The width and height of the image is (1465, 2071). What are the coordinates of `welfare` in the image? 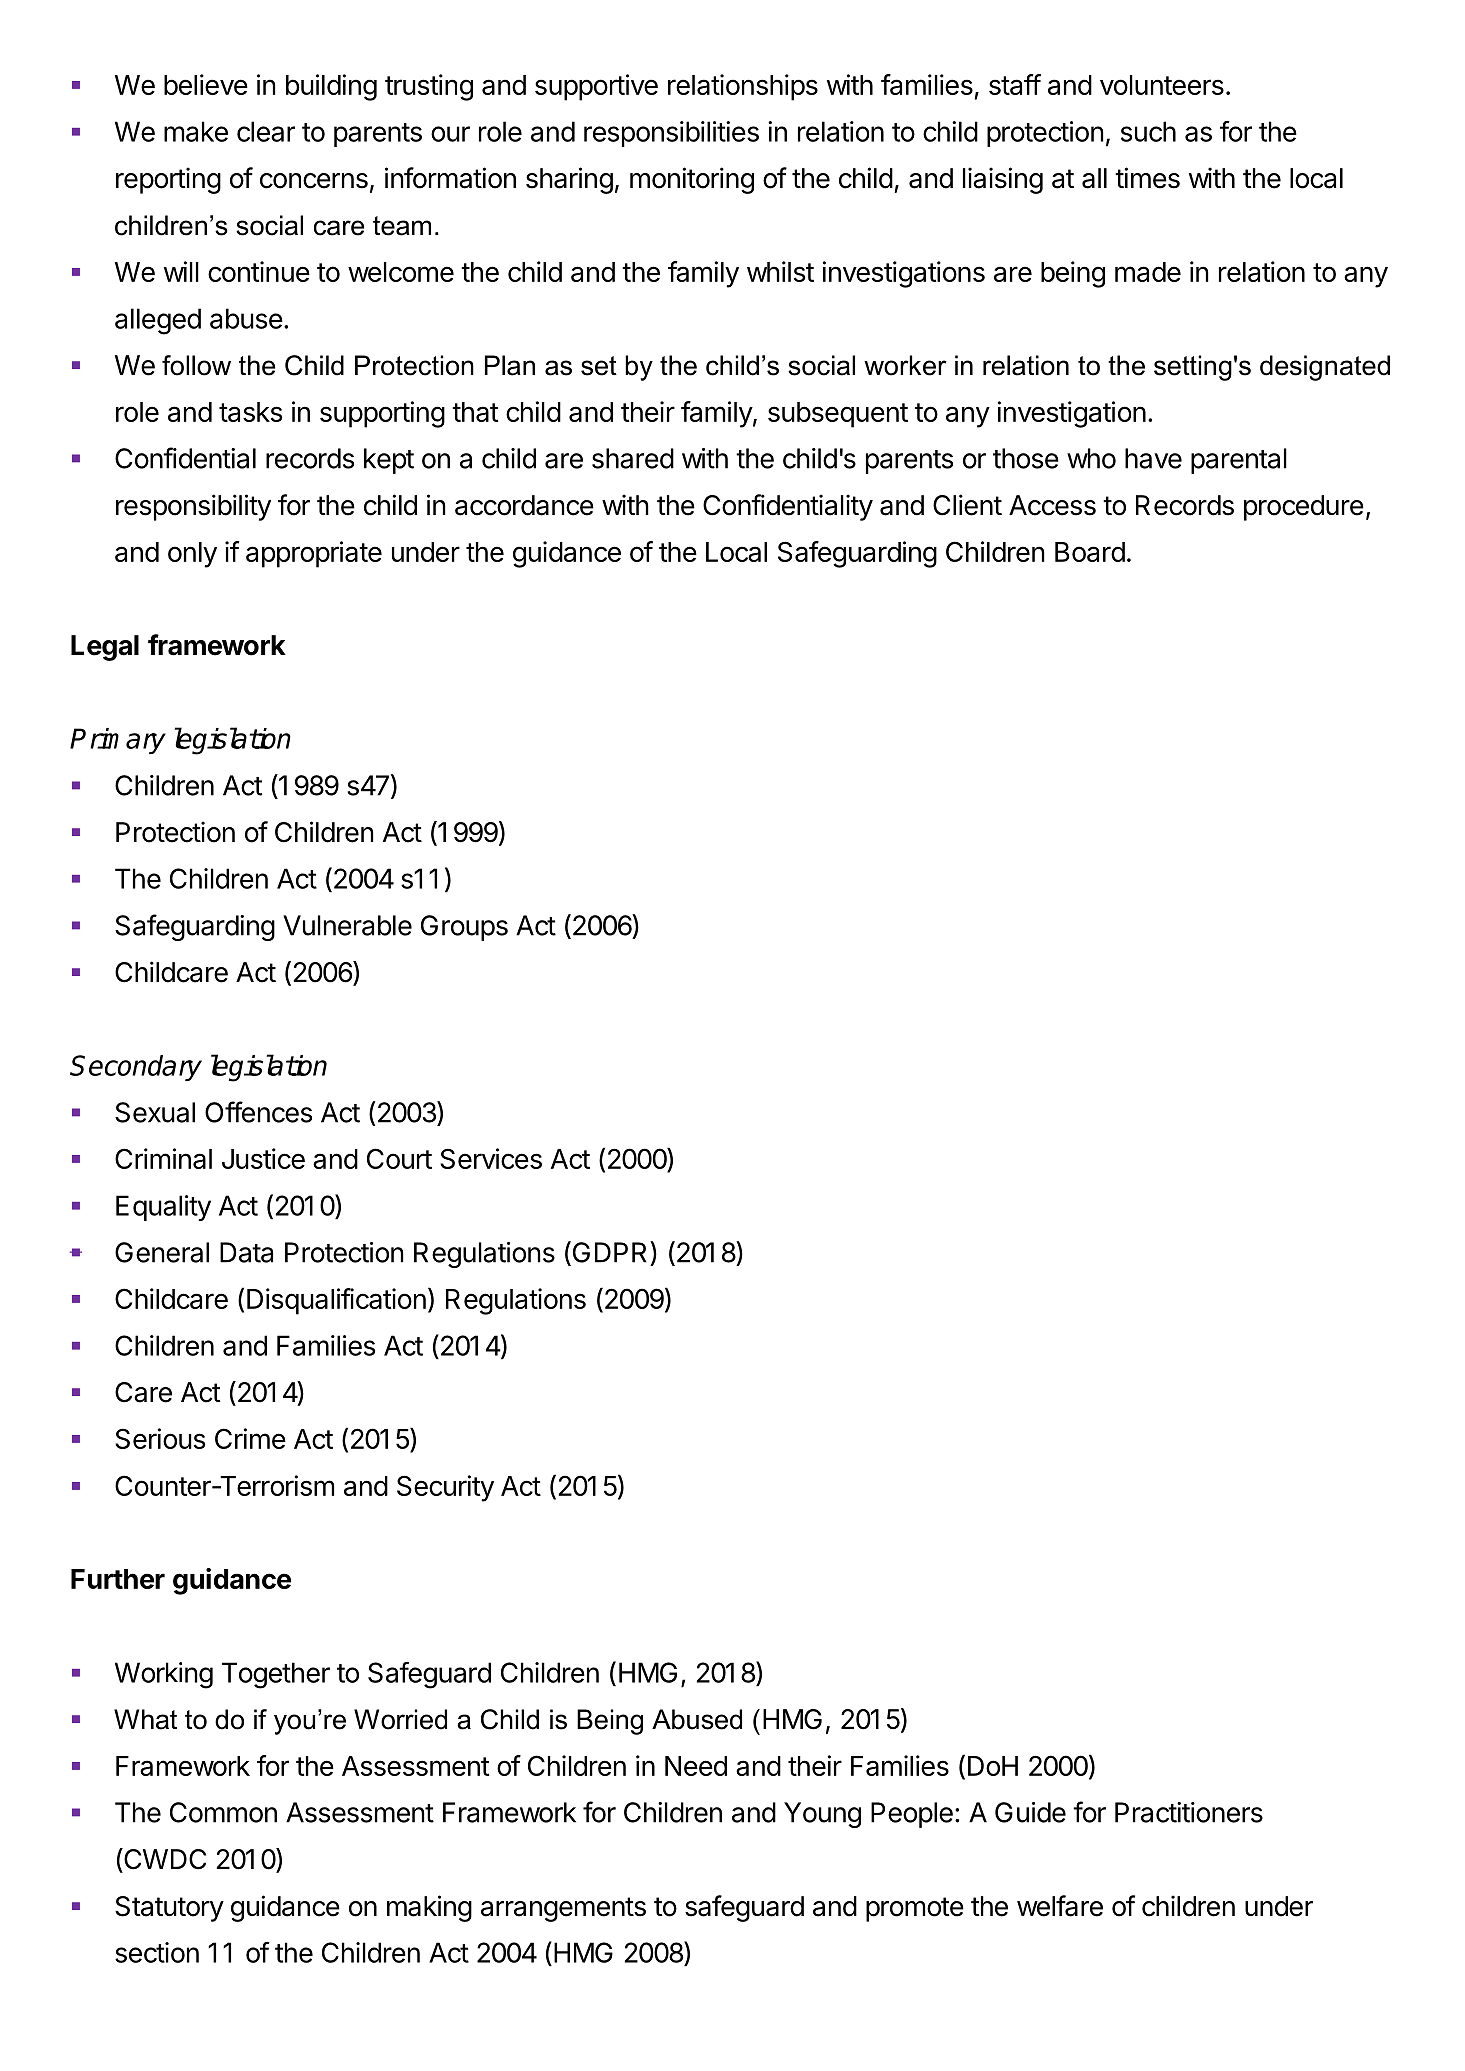 It's located at (1060, 1906).
